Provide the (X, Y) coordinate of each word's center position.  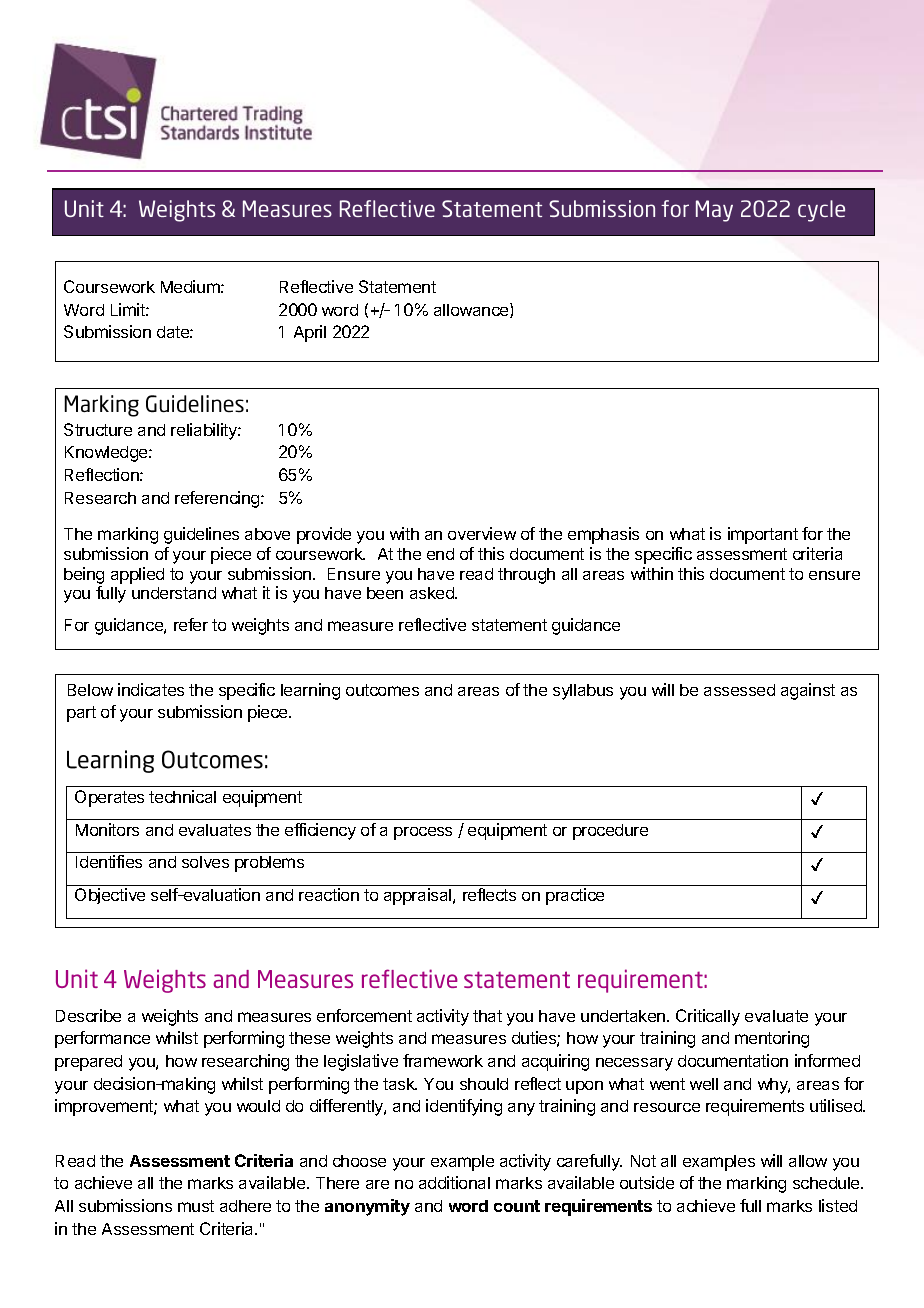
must (196, 1206)
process (423, 833)
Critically (708, 1017)
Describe (88, 1015)
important (763, 535)
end (440, 554)
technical (182, 796)
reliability (205, 431)
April (310, 333)
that (487, 1016)
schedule (827, 1183)
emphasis (603, 535)
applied (137, 575)
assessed (739, 690)
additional (454, 1182)
